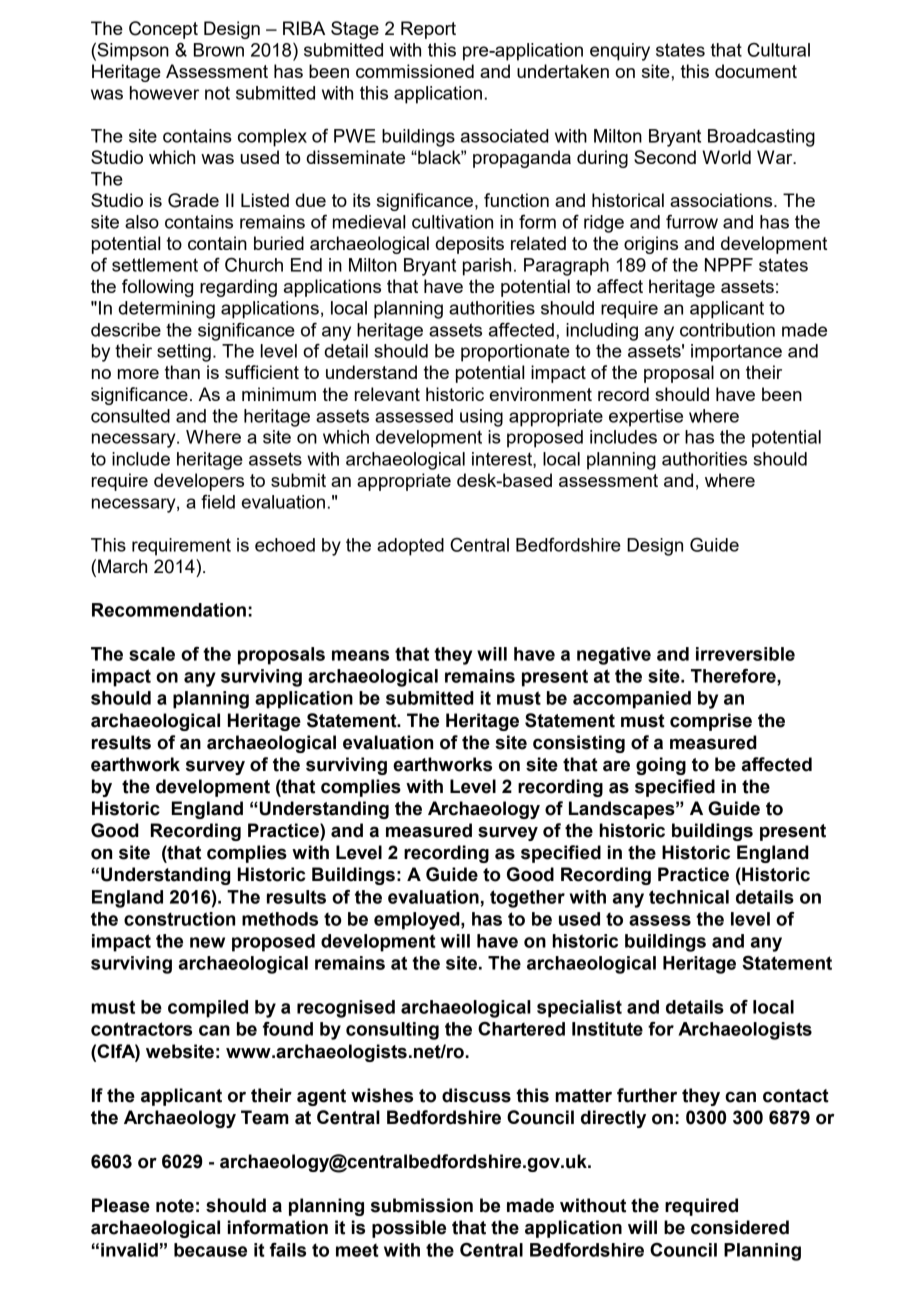 This screenshot has width=924, height=1308. What do you see at coordinates (199, 482) in the screenshot?
I see `developers` at bounding box center [199, 482].
